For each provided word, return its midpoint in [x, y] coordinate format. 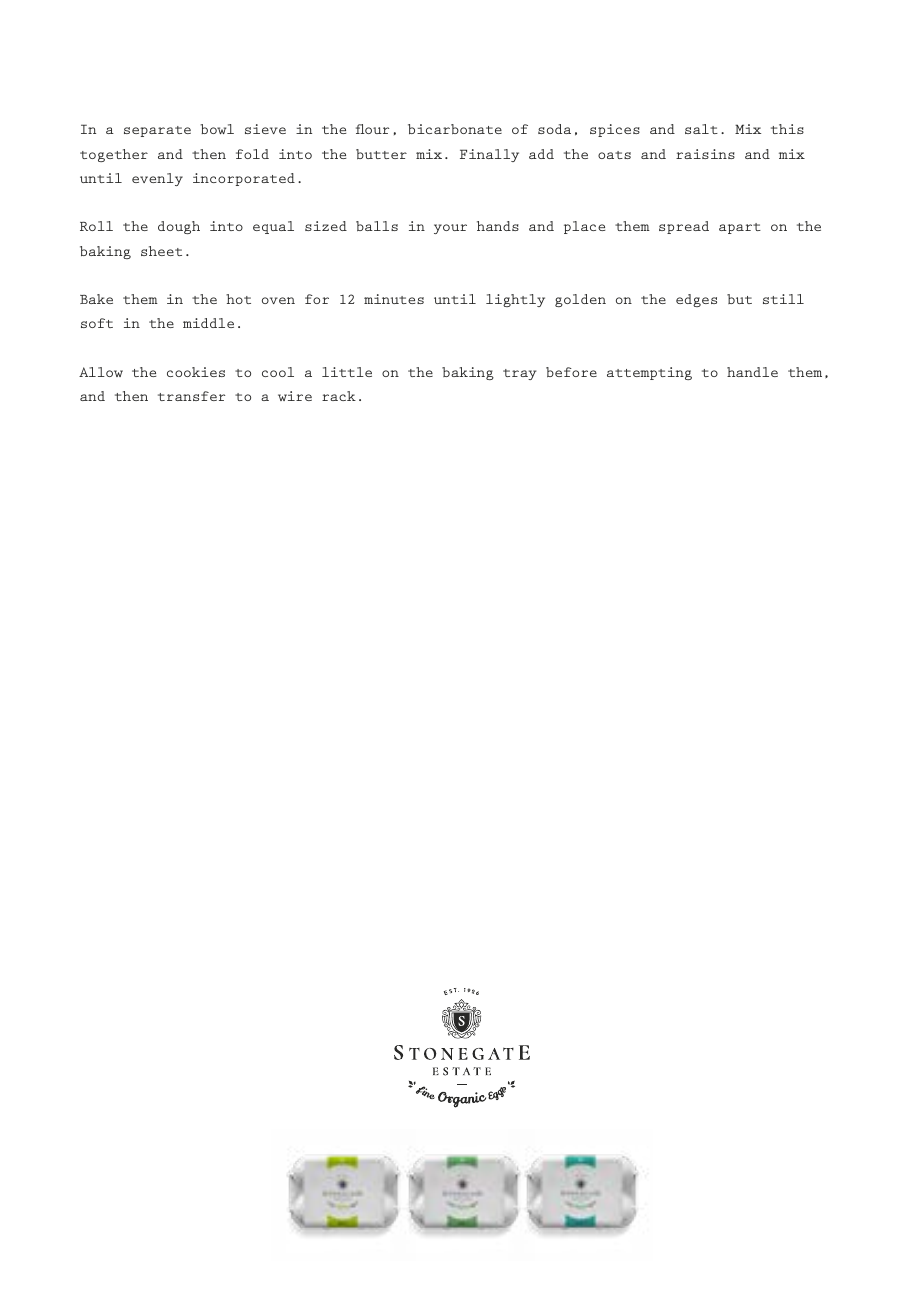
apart [740, 228]
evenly [157, 179]
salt [701, 129]
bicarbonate [455, 129]
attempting [649, 373]
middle [208, 323]
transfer [191, 396]
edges [696, 300]
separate [157, 131]
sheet [161, 251]
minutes [394, 299]
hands [498, 226]
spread [684, 227]
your [450, 229]
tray [520, 374]
